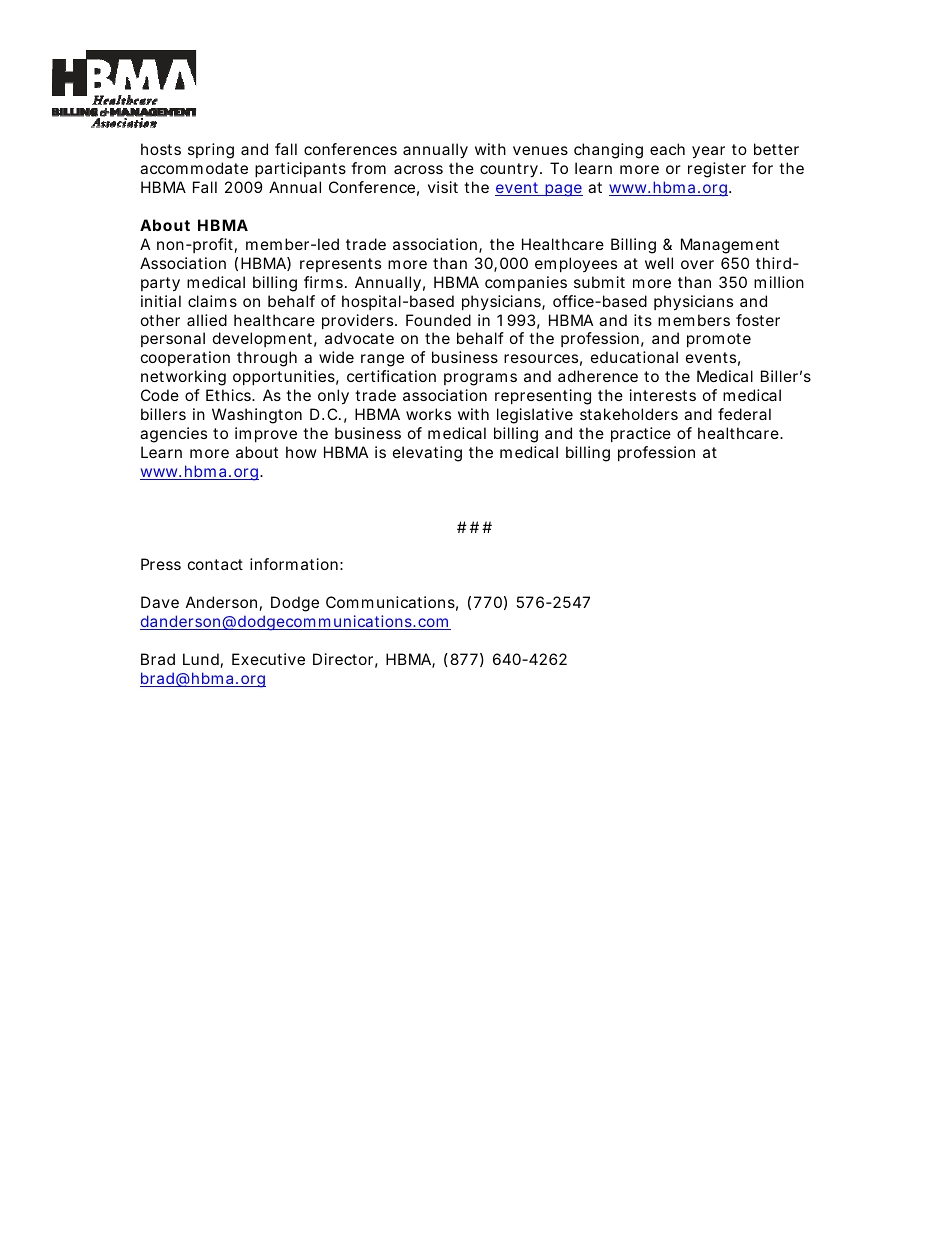  What do you see at coordinates (201, 659) in the screenshot?
I see `Lund` at bounding box center [201, 659].
